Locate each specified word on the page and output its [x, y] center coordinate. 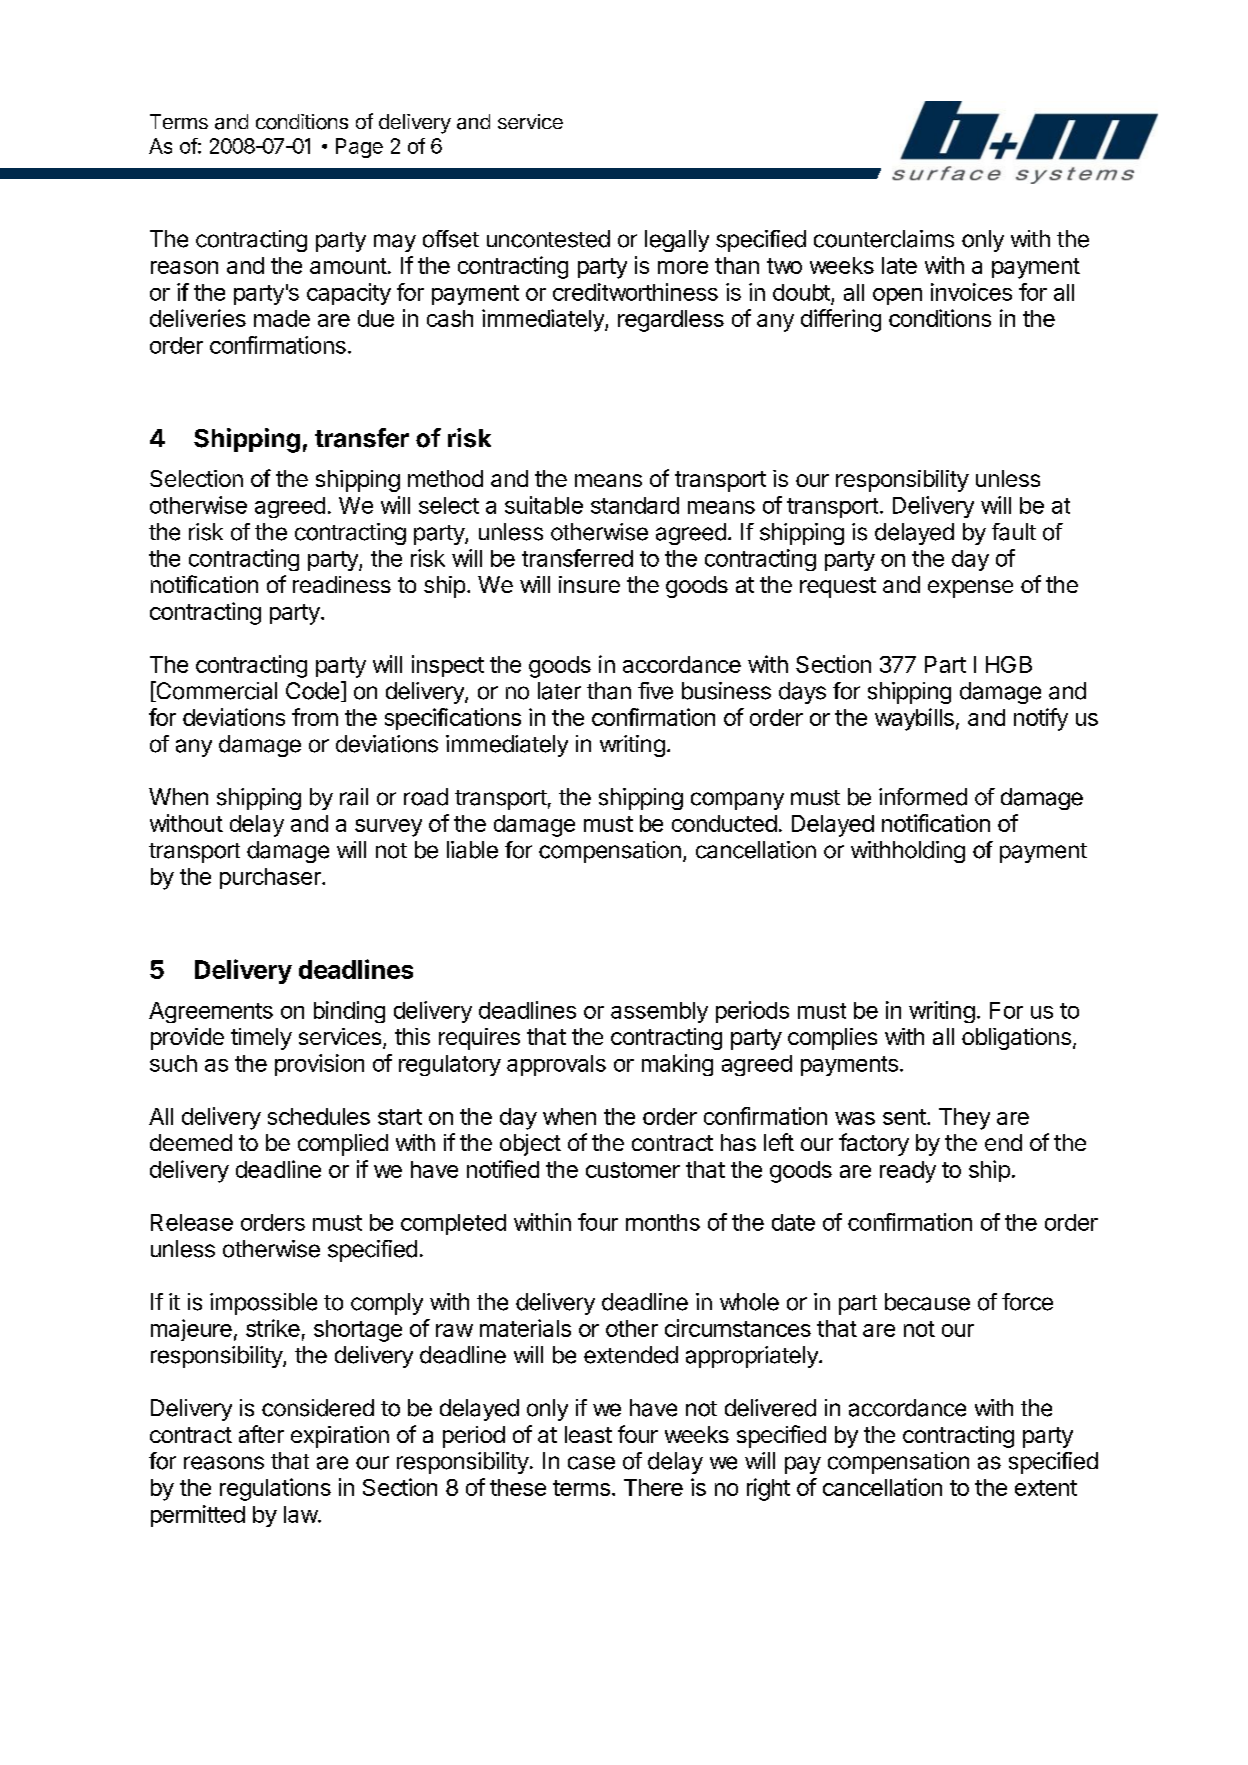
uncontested [548, 239]
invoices [971, 292]
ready [908, 1172]
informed [923, 797]
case [591, 1463]
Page [359, 148]
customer [633, 1170]
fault [1014, 532]
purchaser [271, 878]
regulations [275, 1489]
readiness [342, 584]
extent [1046, 1488]
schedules [319, 1116]
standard [635, 505]
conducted [724, 823]
